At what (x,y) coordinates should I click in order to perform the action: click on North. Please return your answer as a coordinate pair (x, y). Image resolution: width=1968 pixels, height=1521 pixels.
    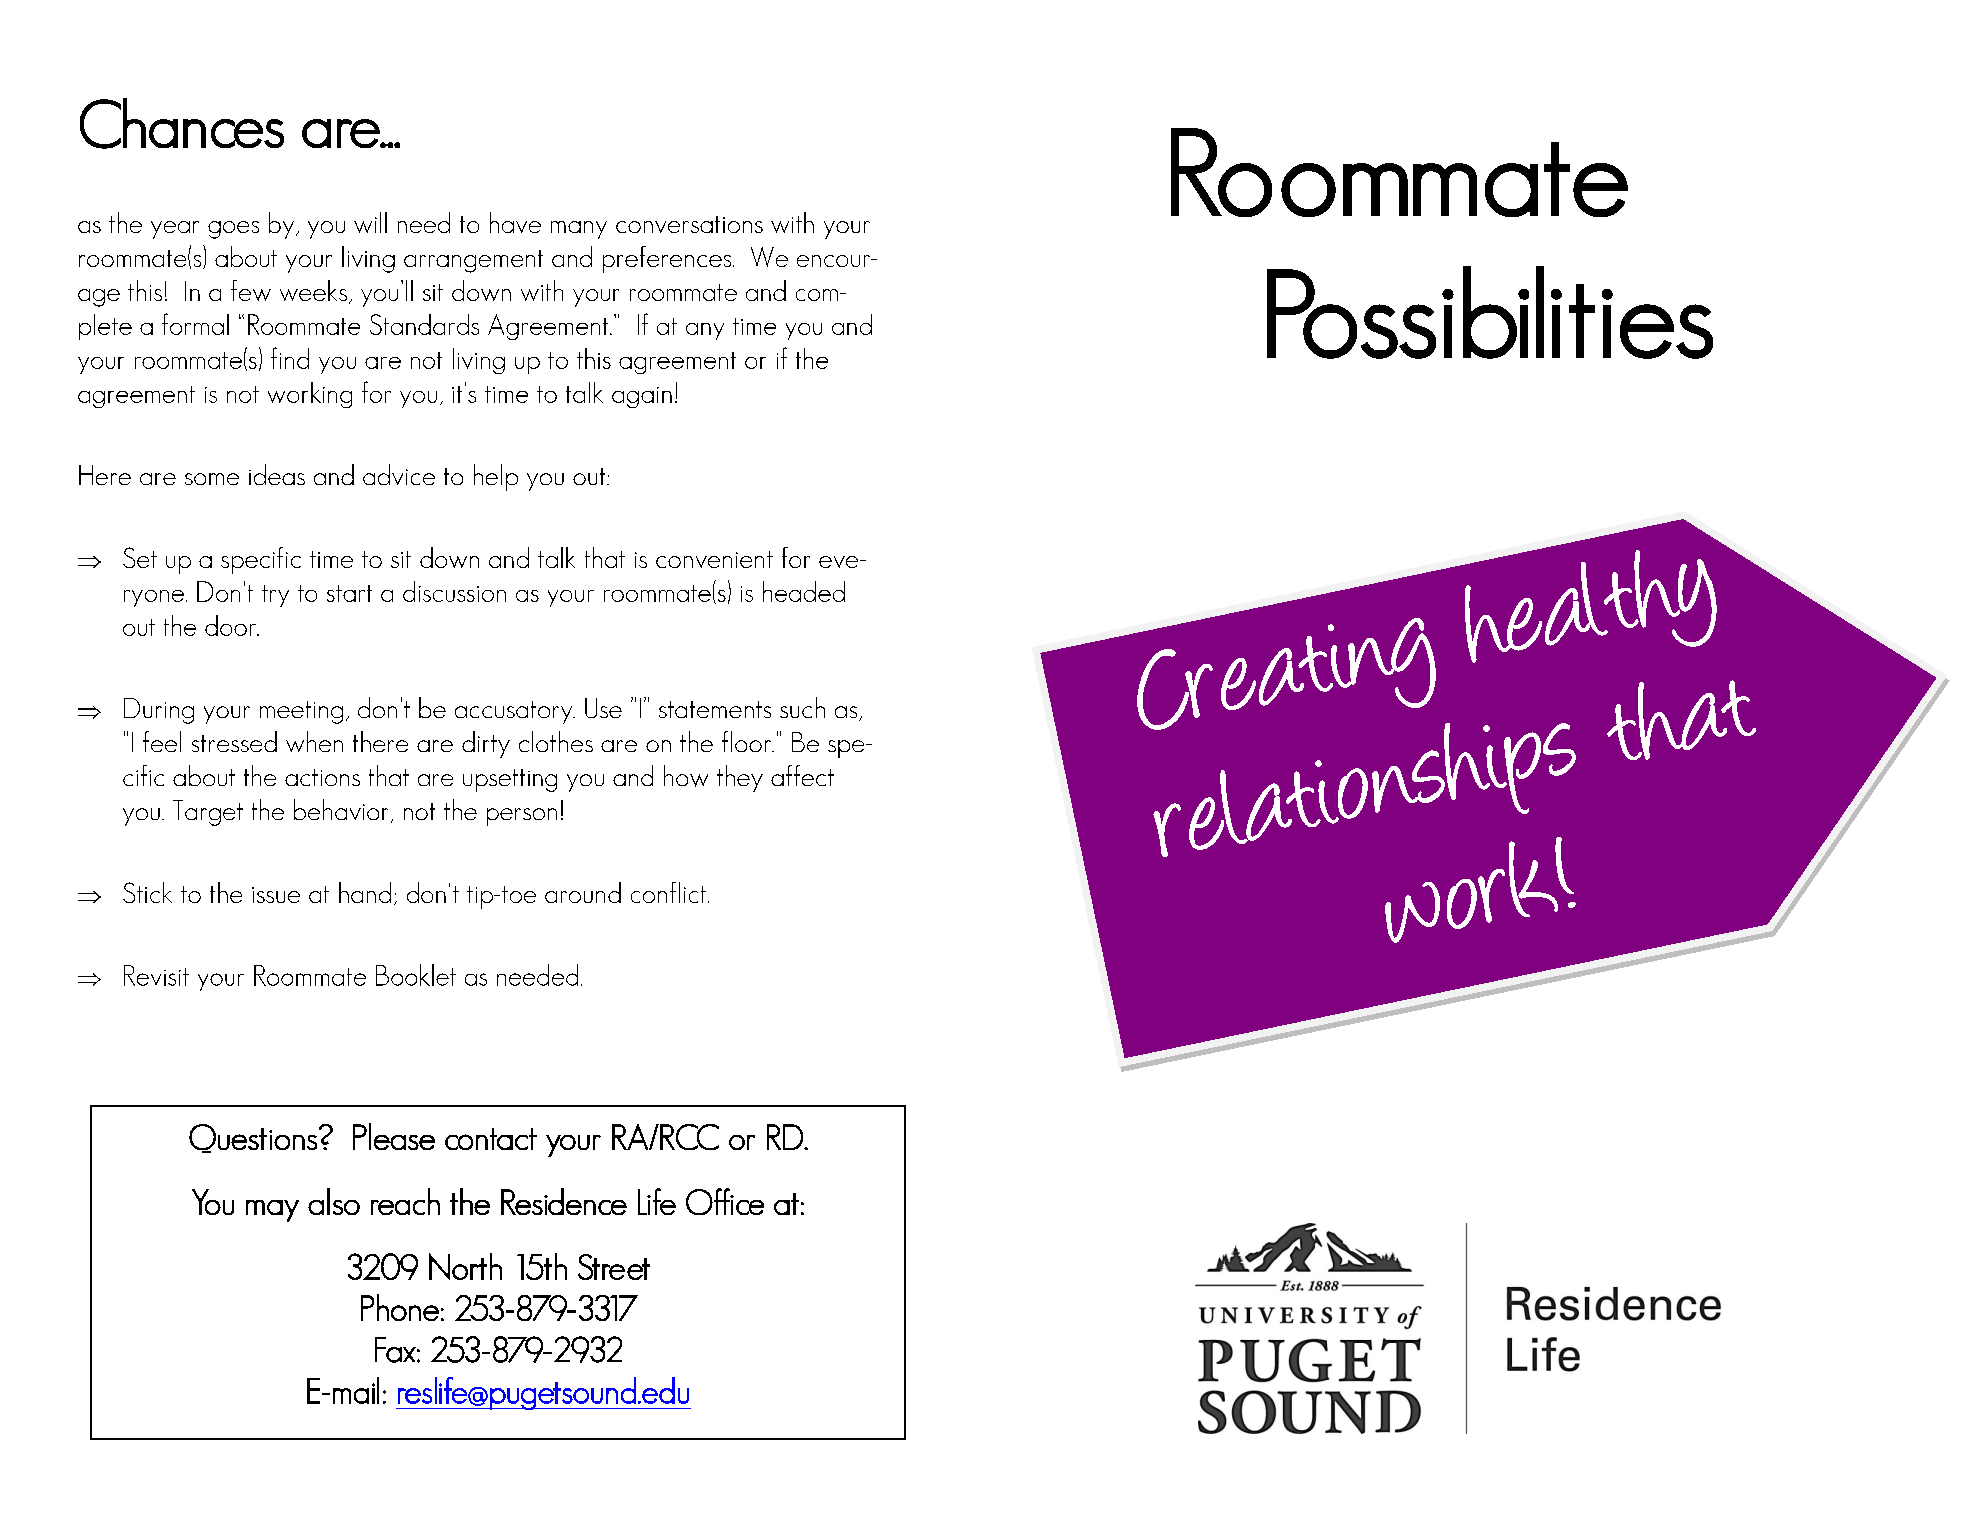
    Looking at the image, I should click on (465, 1266).
